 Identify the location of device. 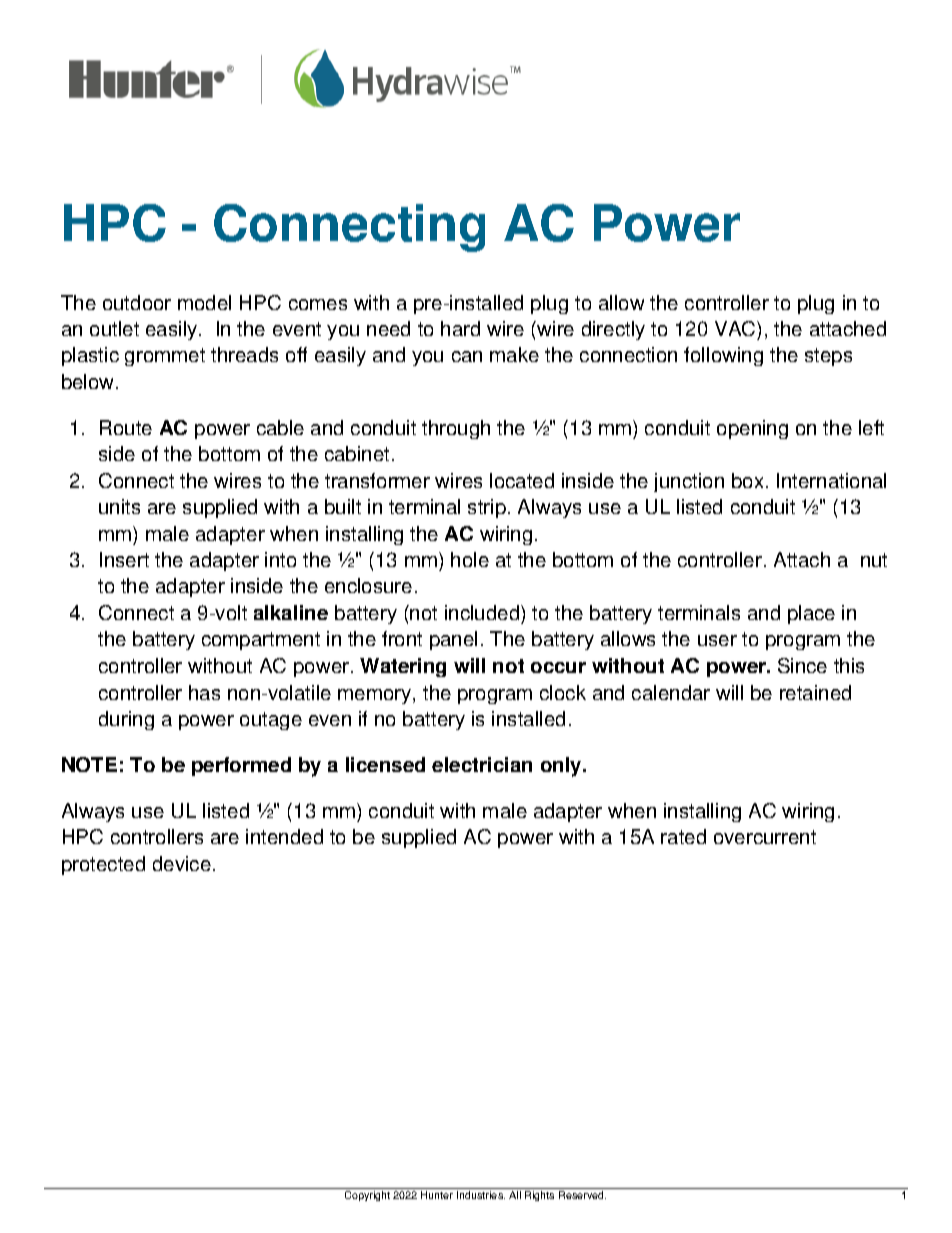
(182, 863).
